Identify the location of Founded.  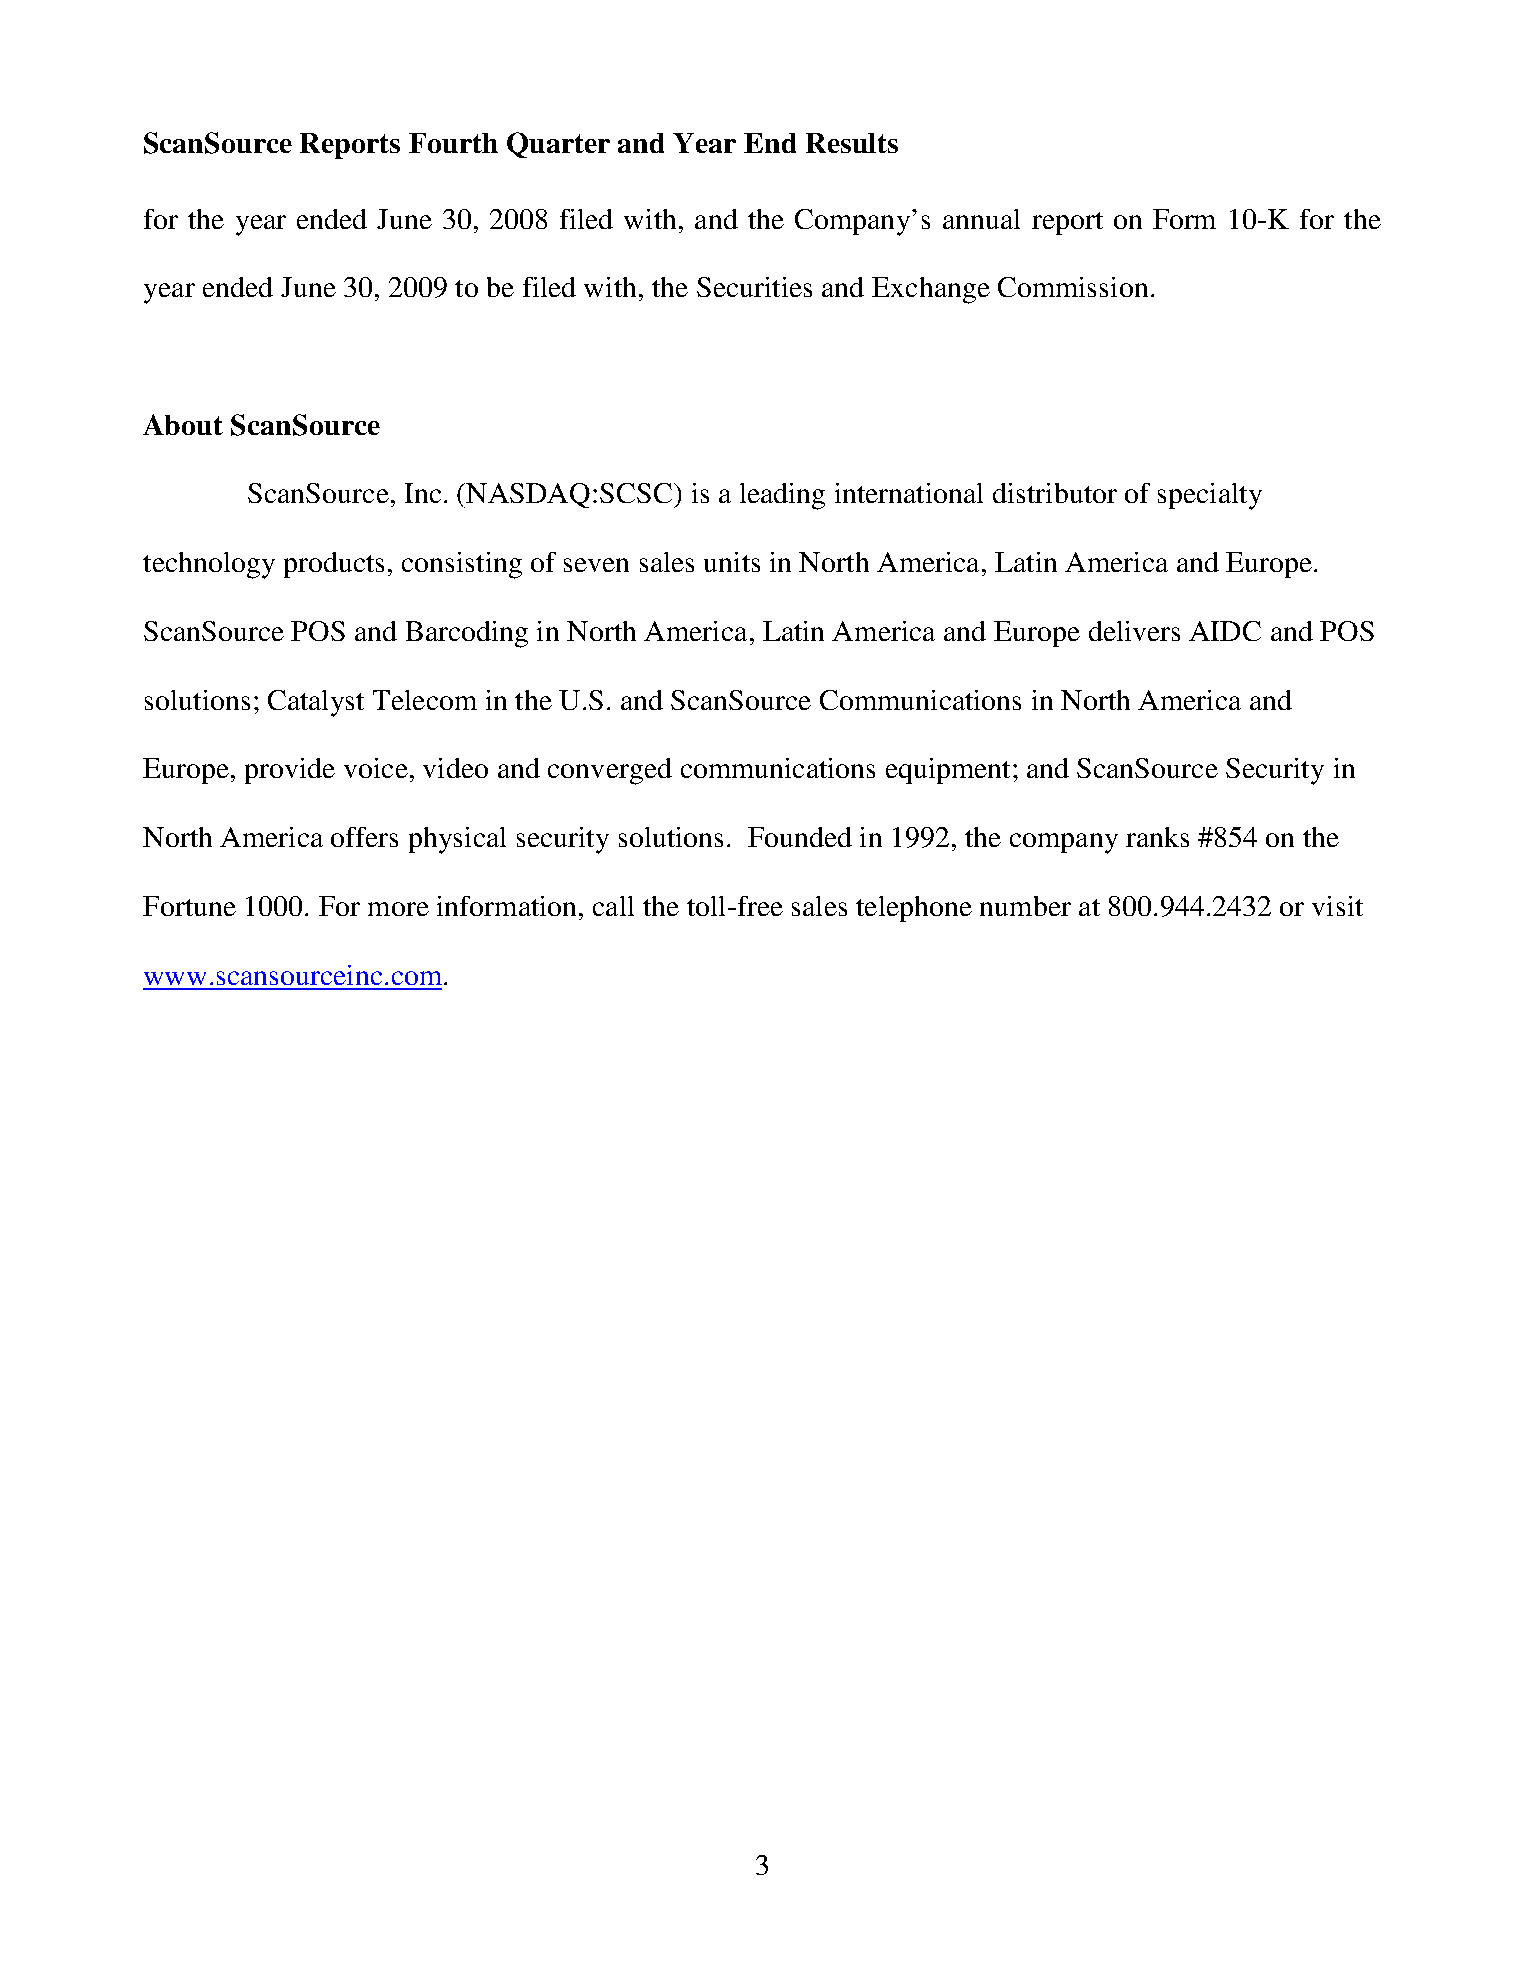
(800, 837).
